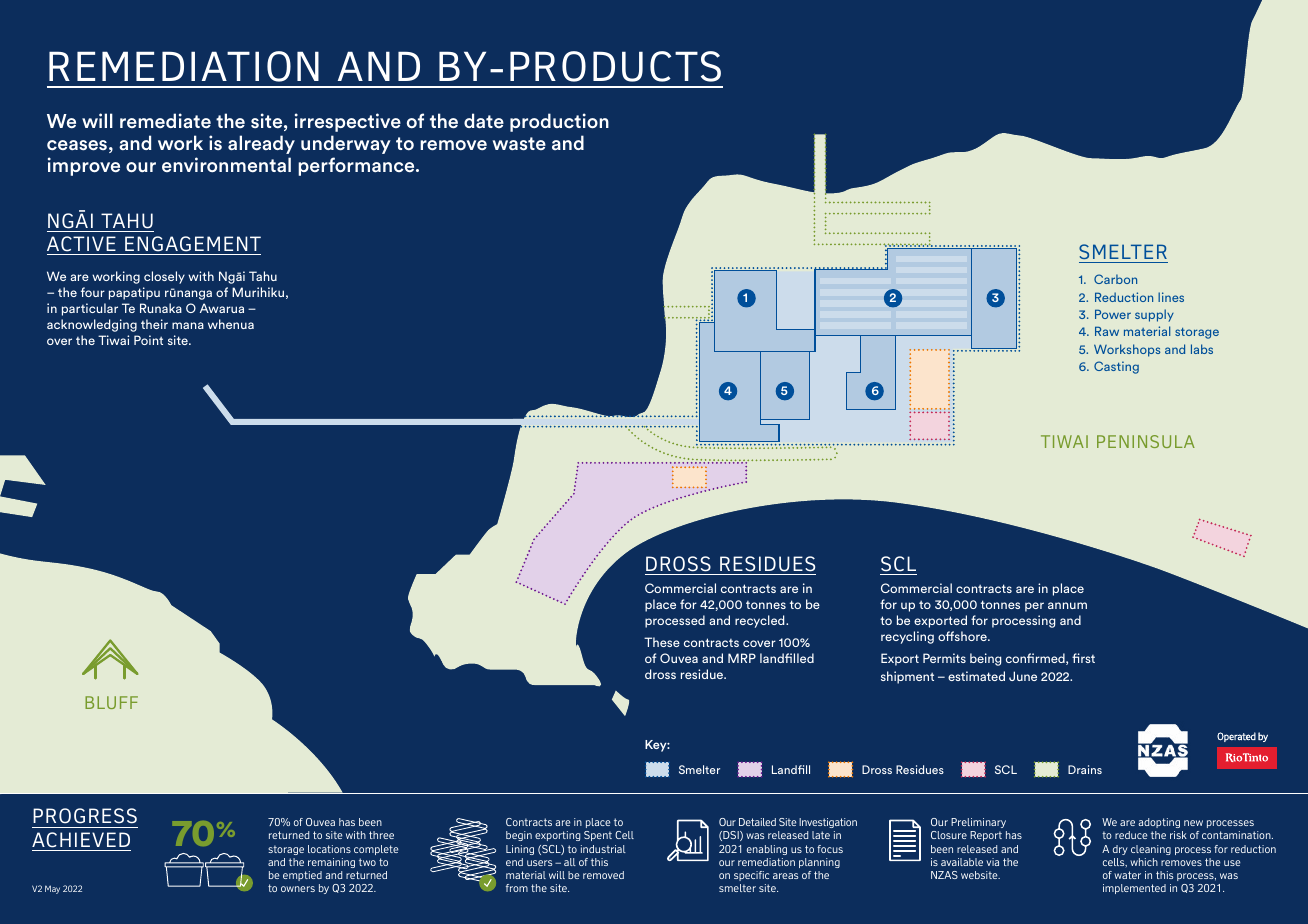 This screenshot has height=924, width=1308. What do you see at coordinates (742, 658) in the screenshot?
I see `MRP` at bounding box center [742, 658].
